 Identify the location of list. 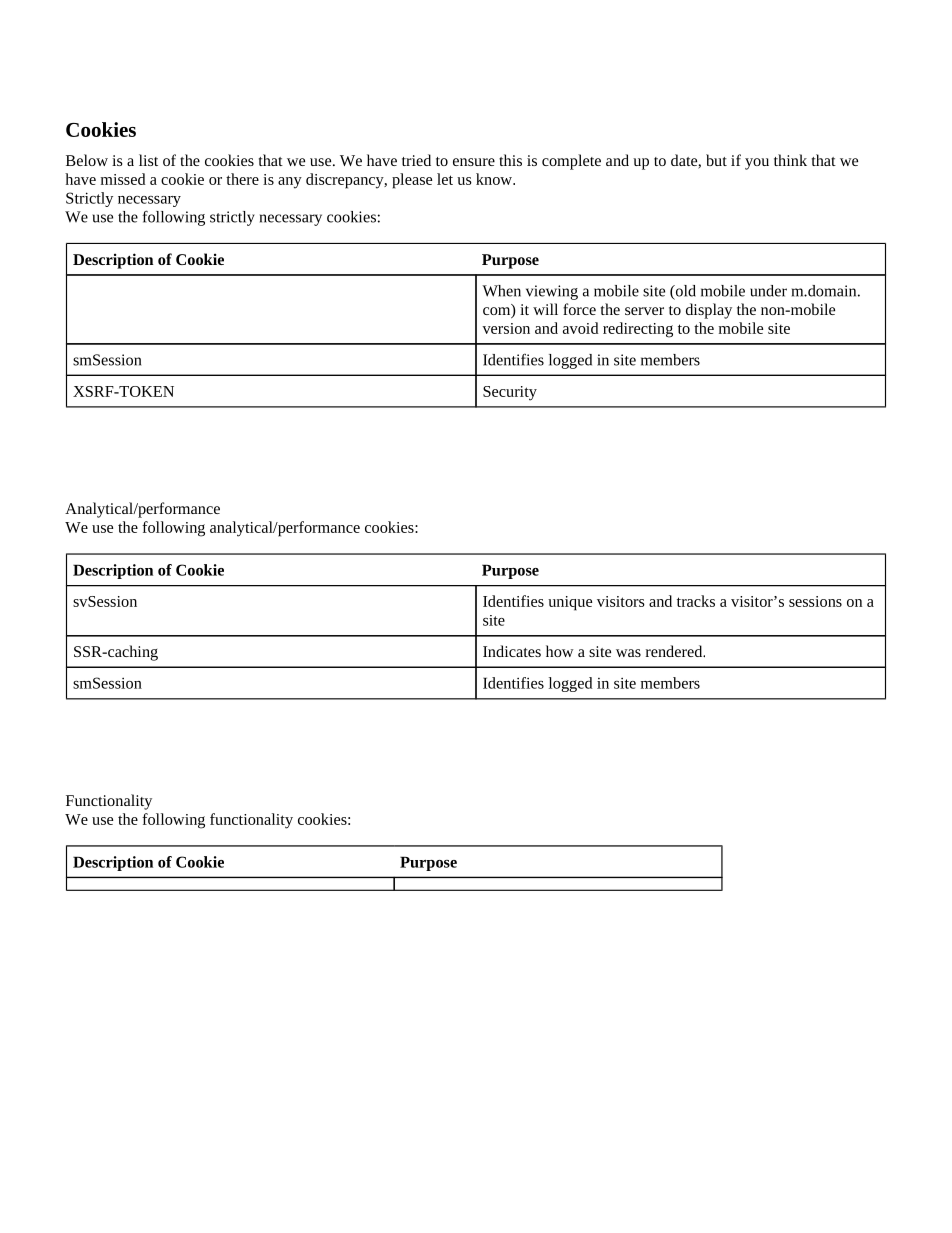
(148, 160).
